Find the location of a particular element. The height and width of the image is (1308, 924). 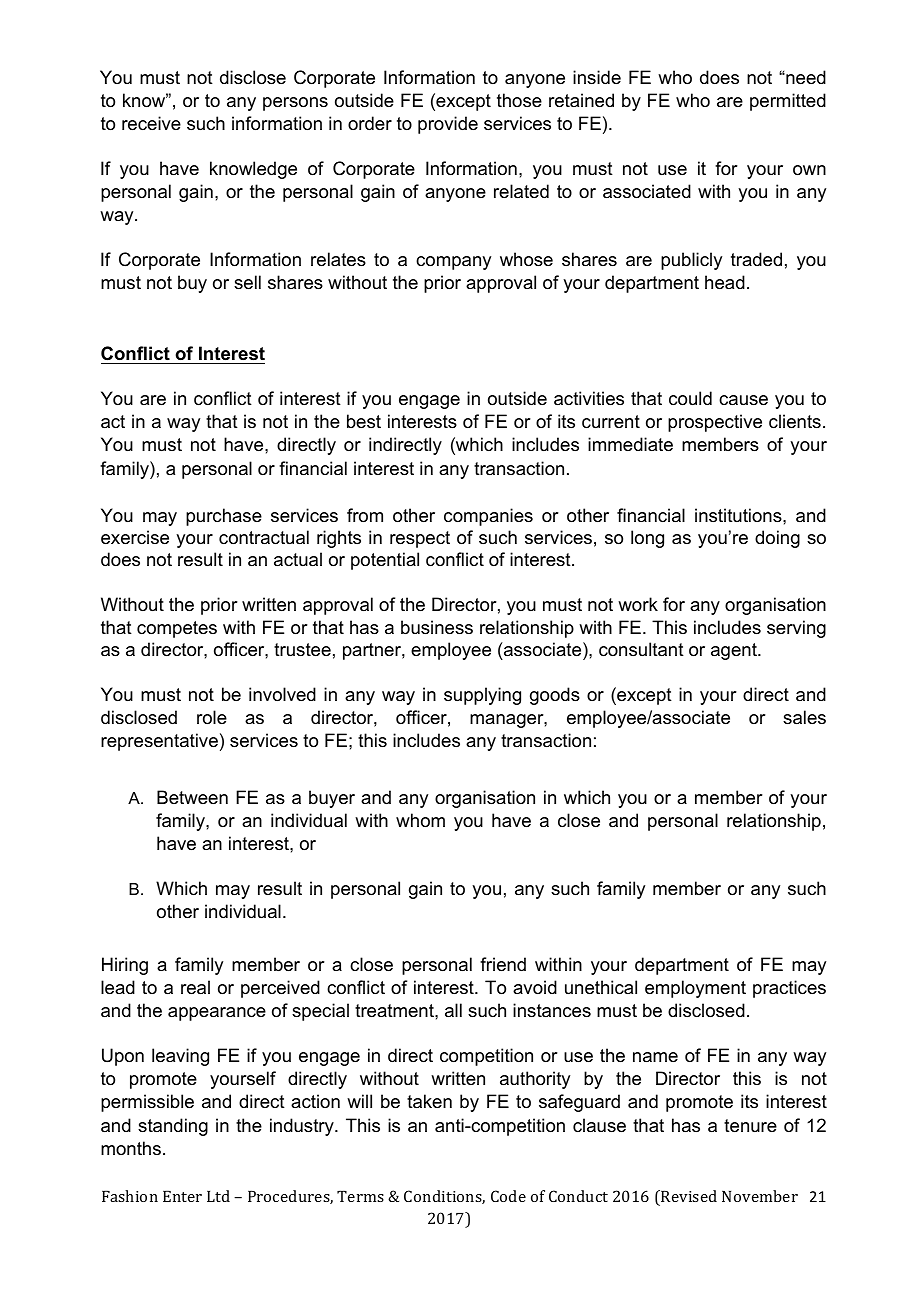

Ltd is located at coordinates (218, 1196).
